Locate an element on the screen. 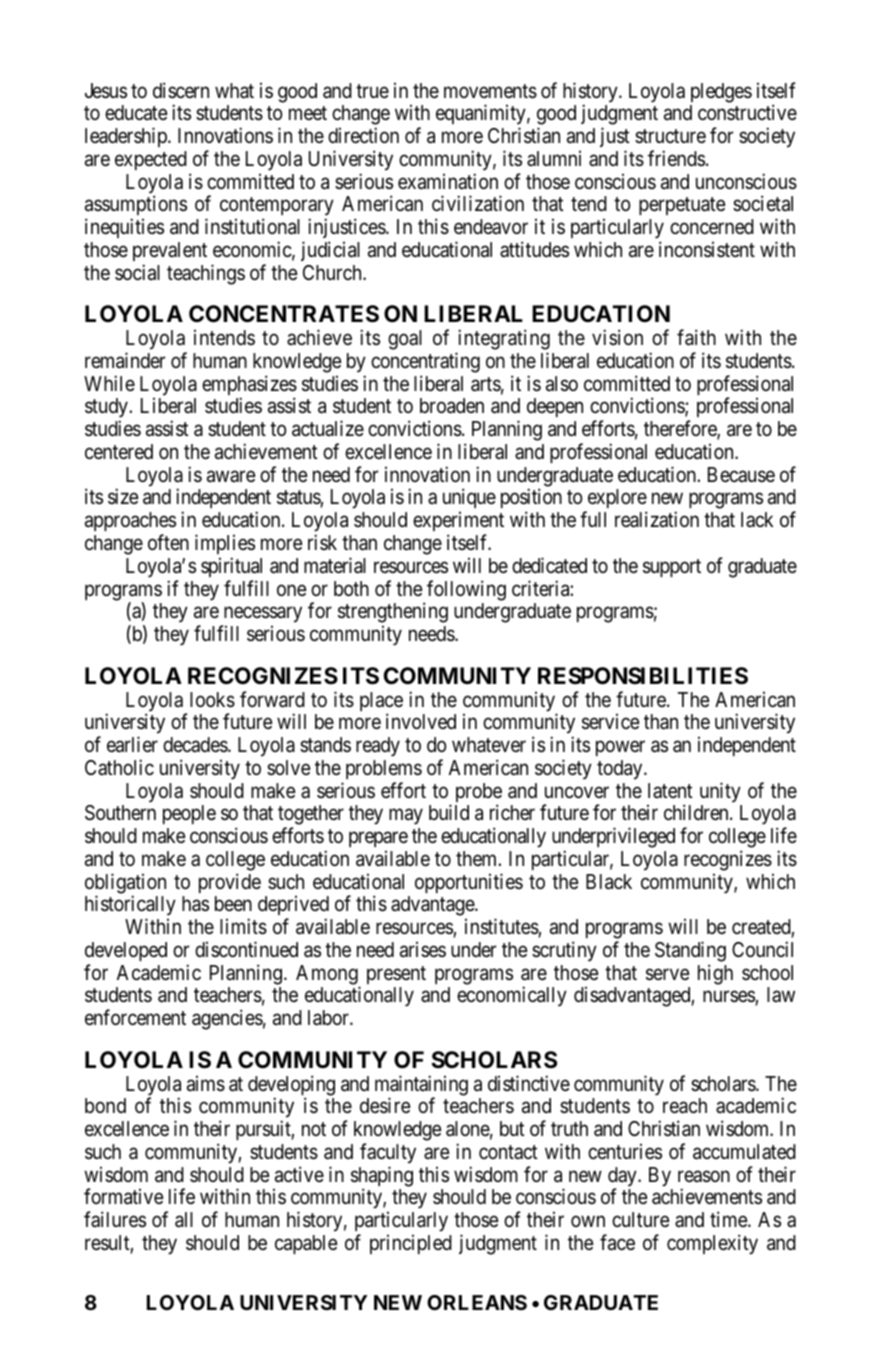  remainder is located at coordinates (125, 360).
